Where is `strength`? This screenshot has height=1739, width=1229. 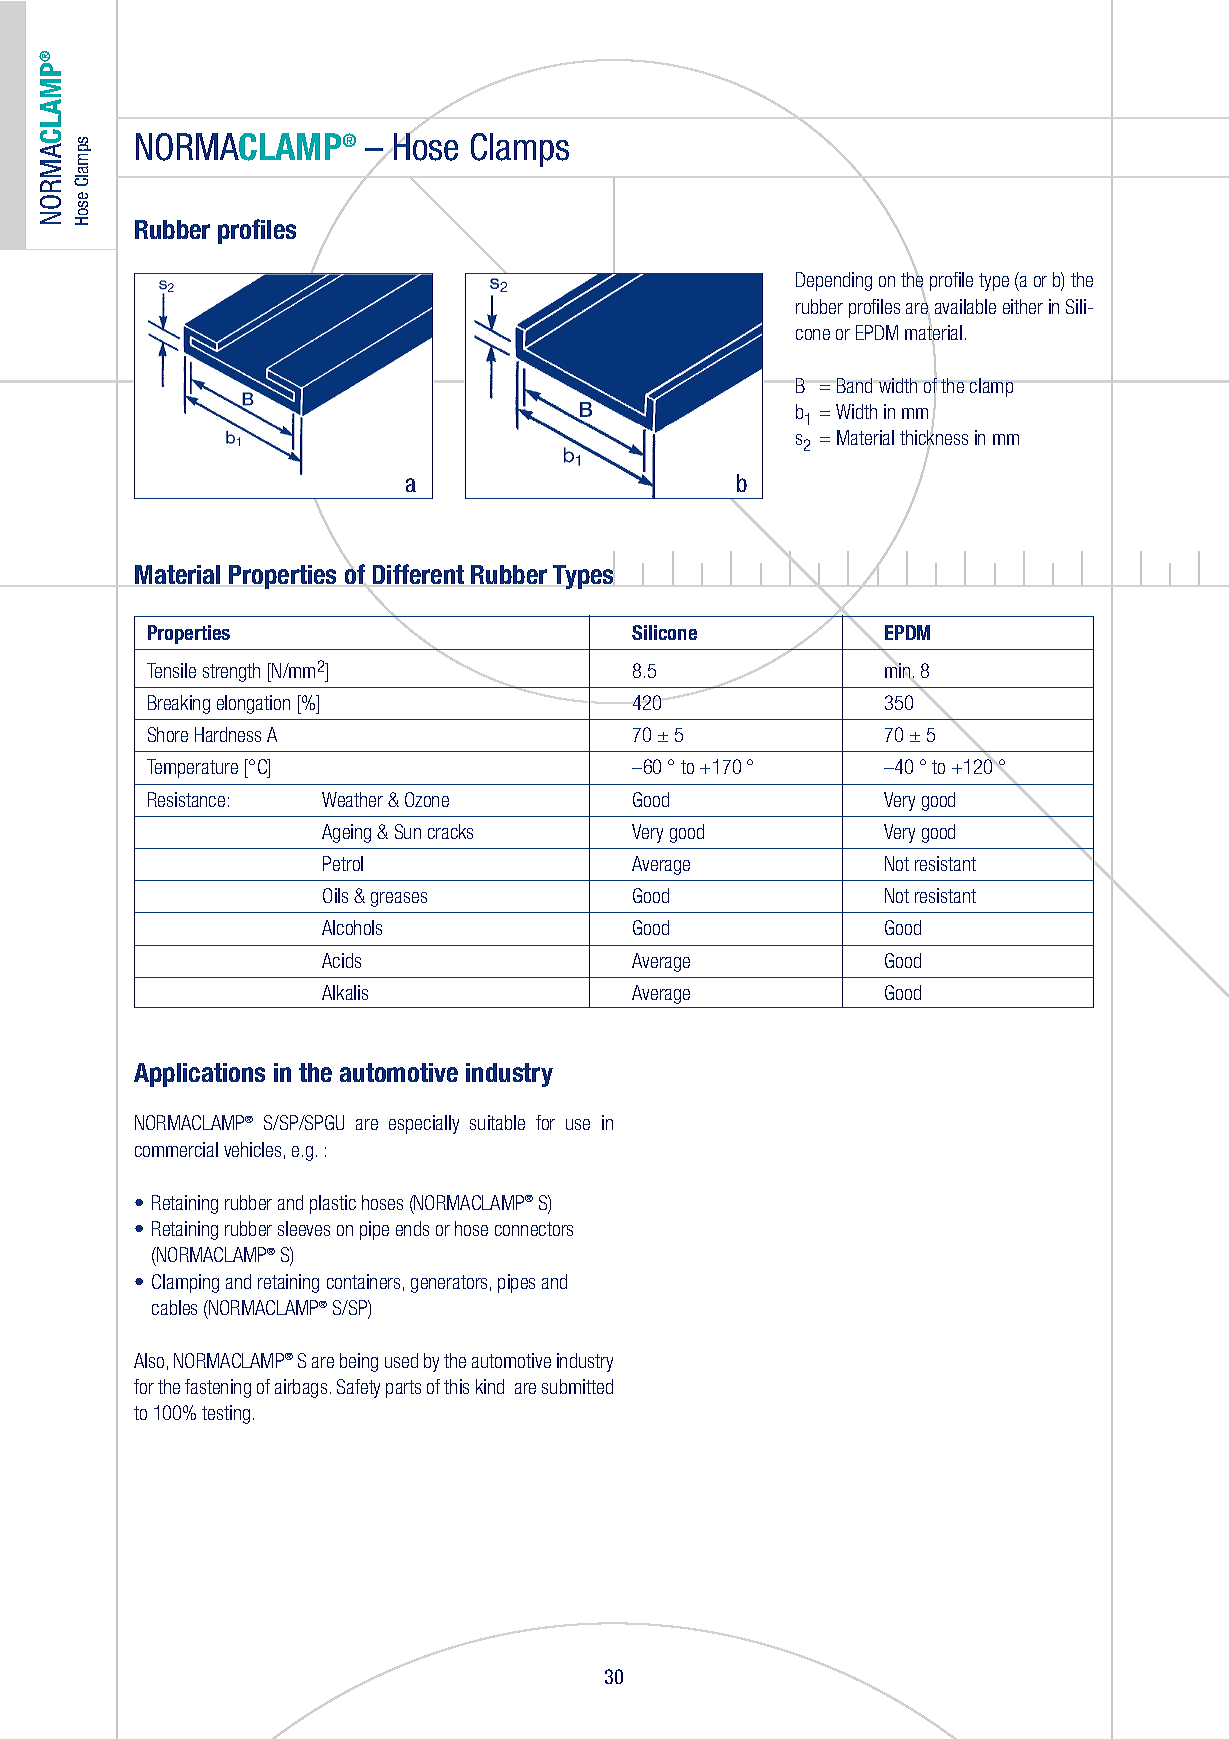
strength is located at coordinates (231, 672).
